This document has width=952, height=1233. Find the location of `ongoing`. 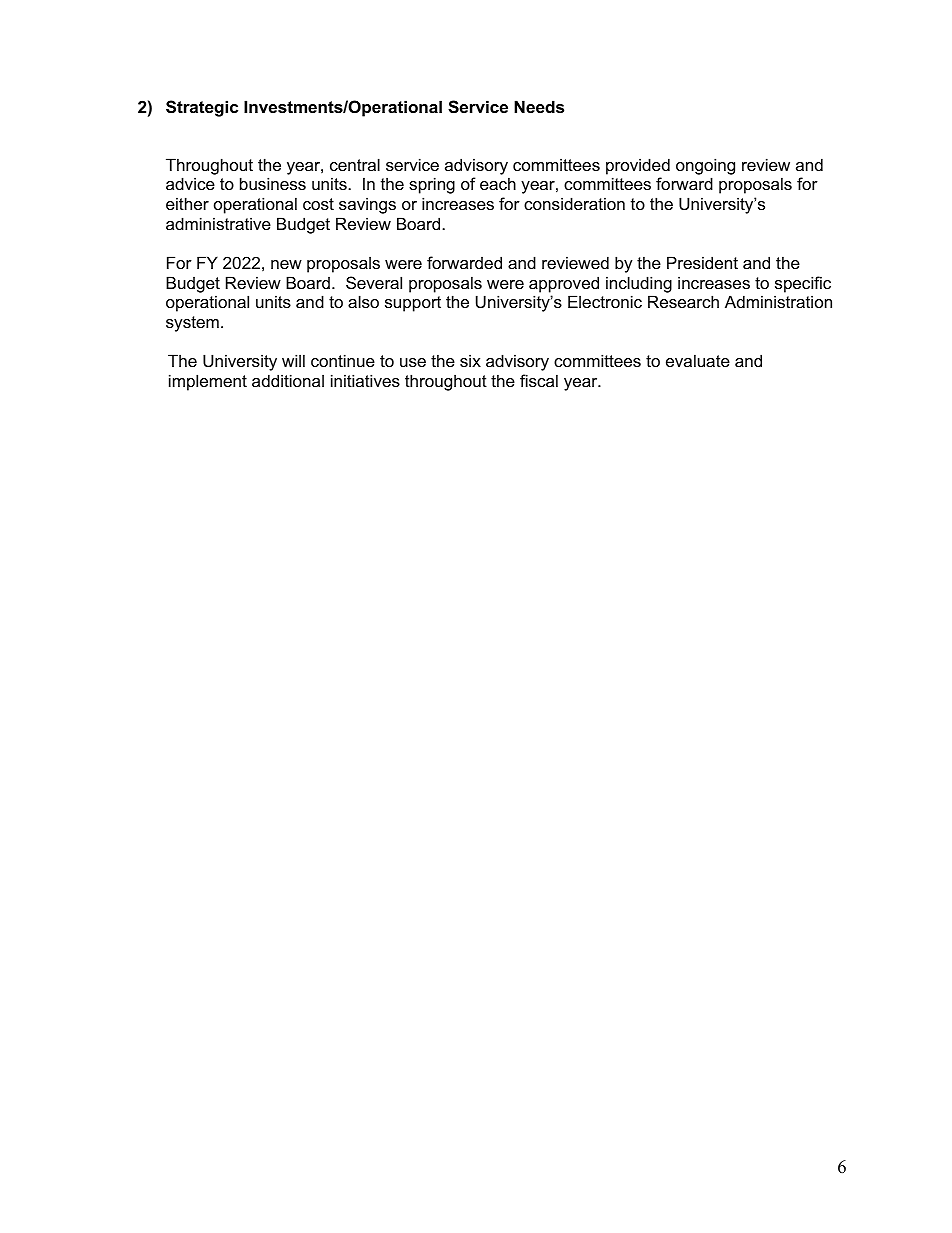

ongoing is located at coordinates (705, 166).
